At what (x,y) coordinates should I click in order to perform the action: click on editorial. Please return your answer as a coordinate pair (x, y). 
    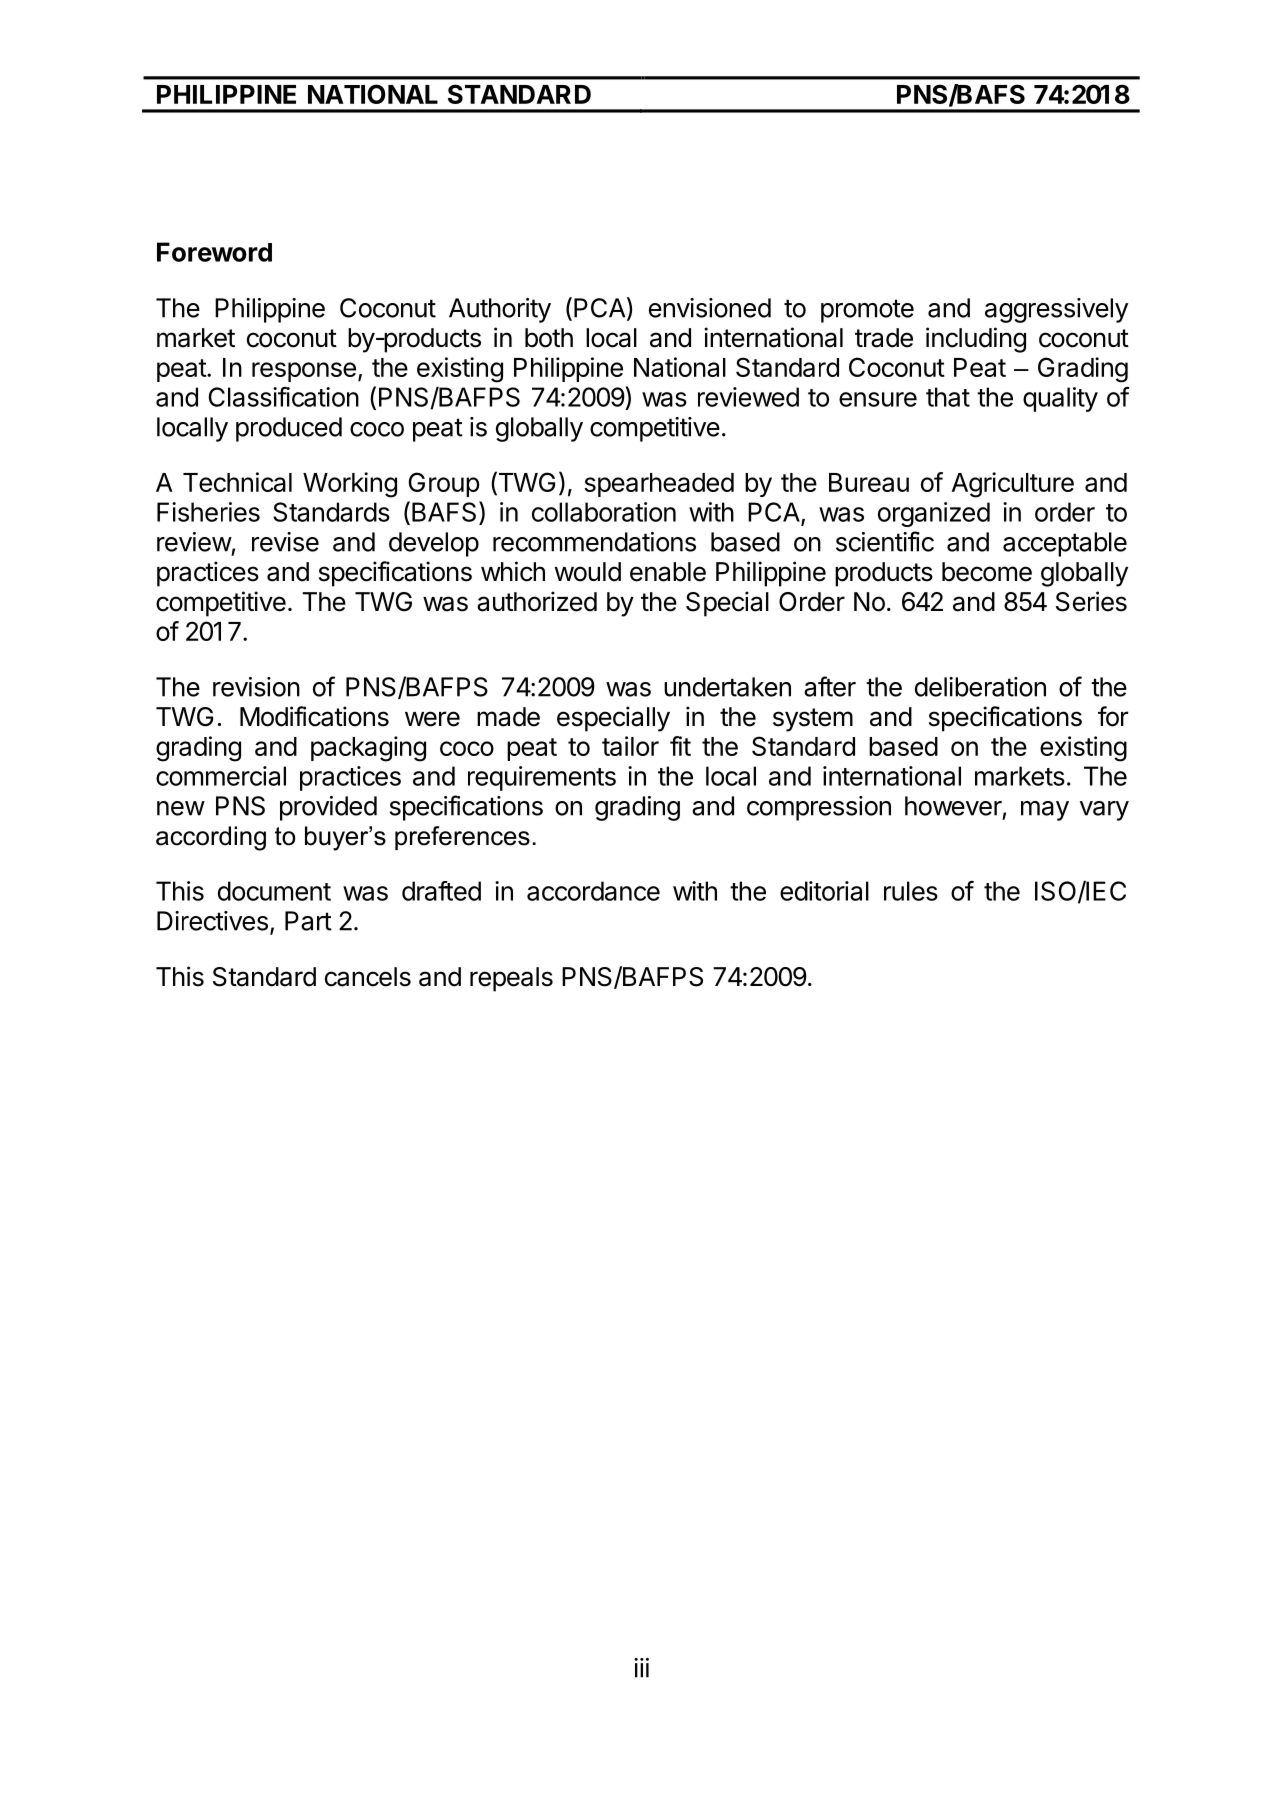
    Looking at the image, I should click on (824, 891).
